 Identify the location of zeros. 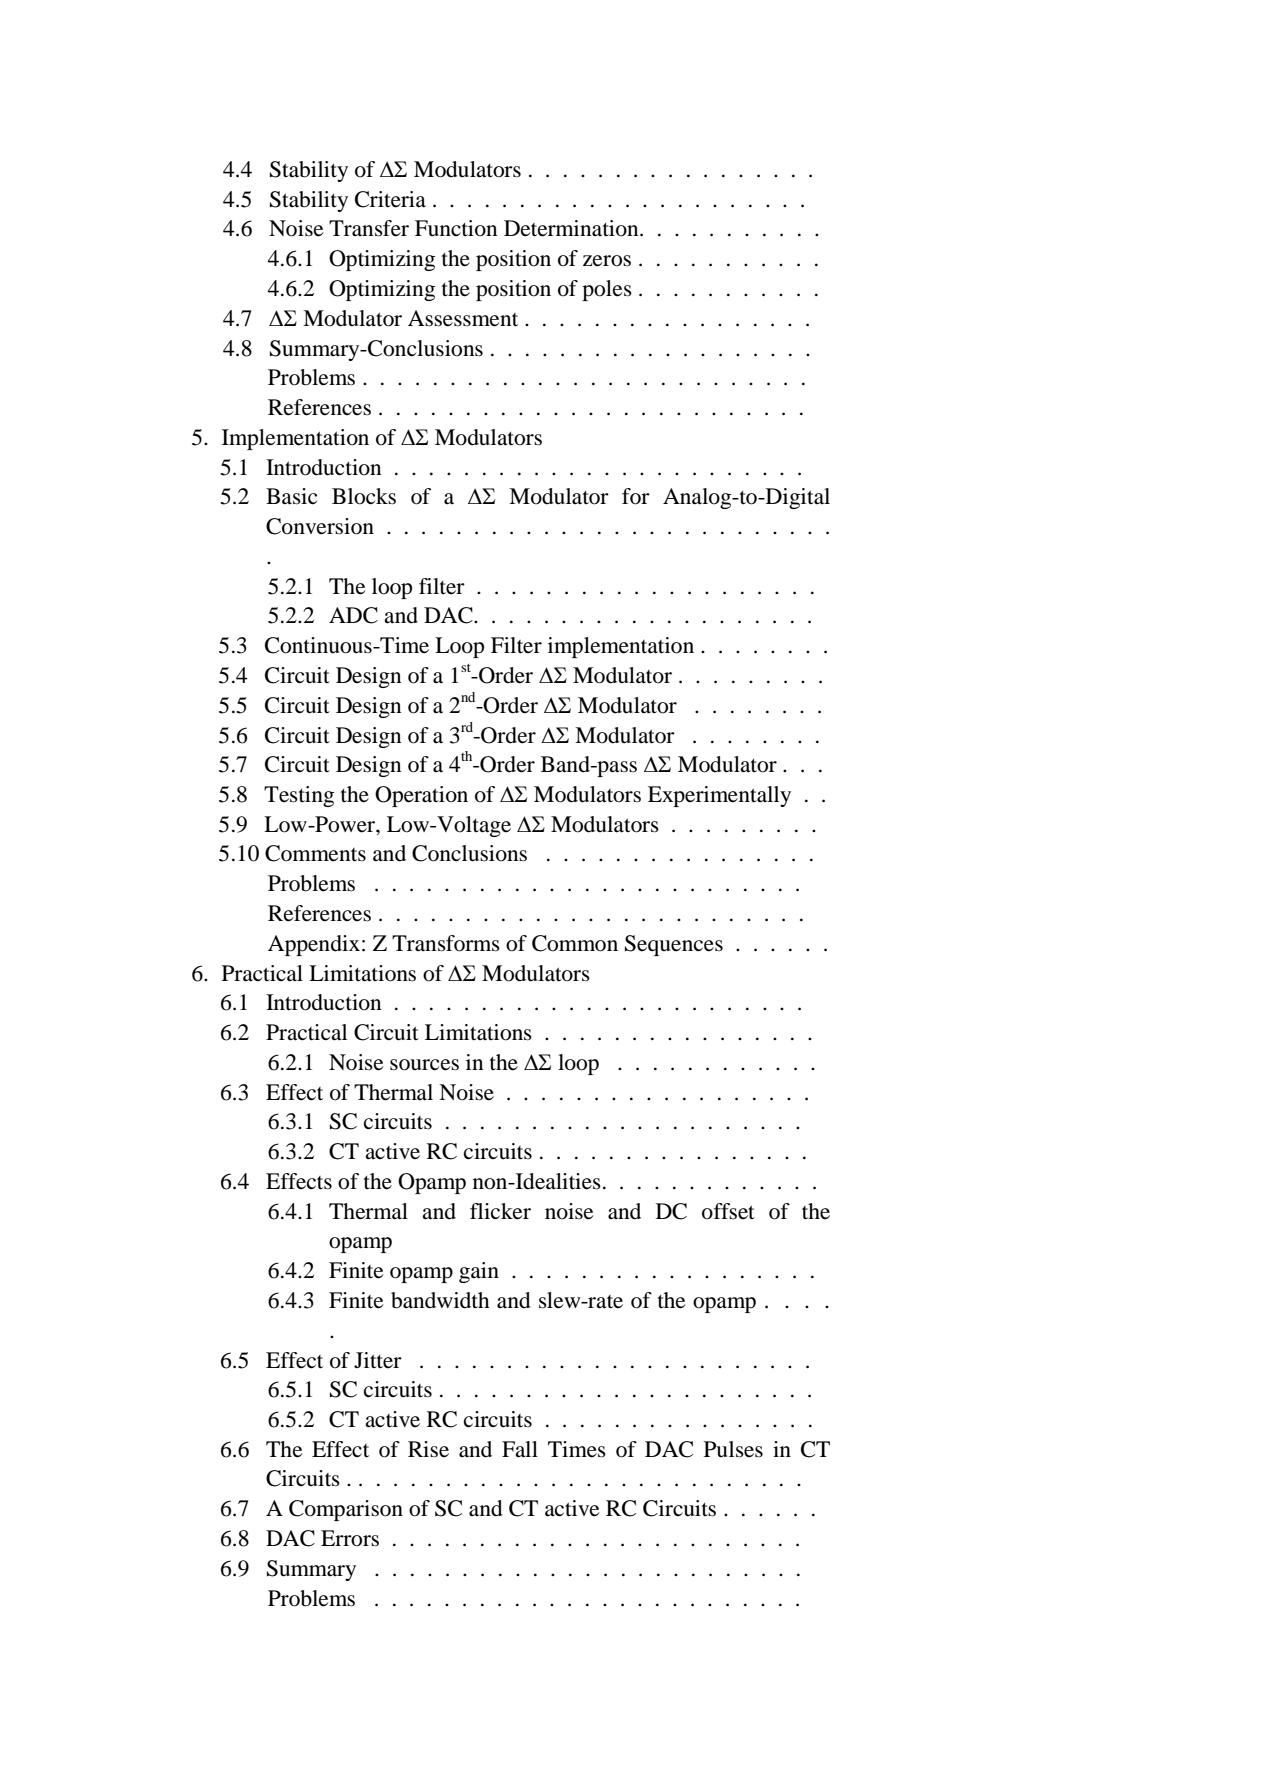
(607, 261).
